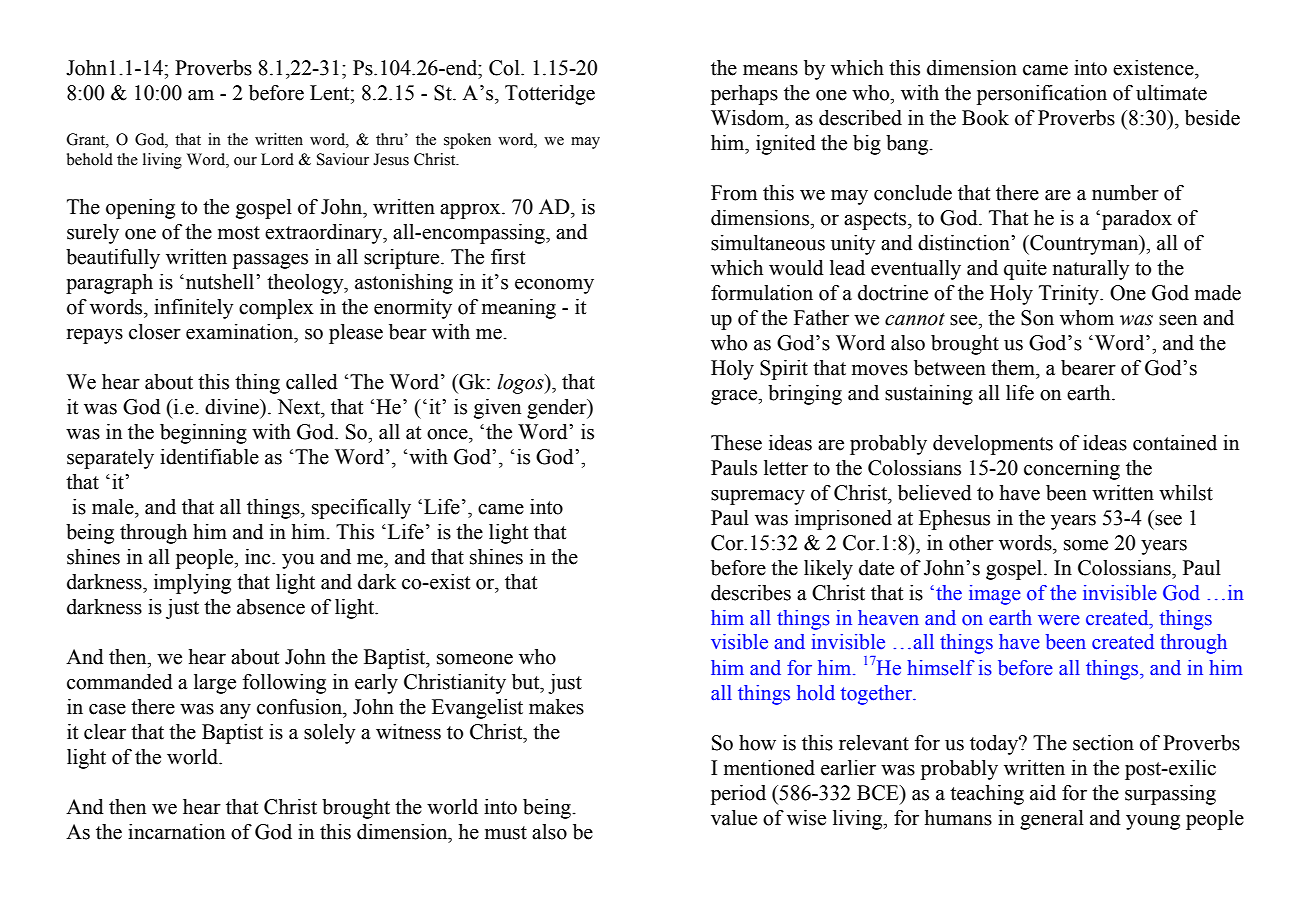 This screenshot has height=924, width=1308. I want to click on closer, so click(155, 332).
